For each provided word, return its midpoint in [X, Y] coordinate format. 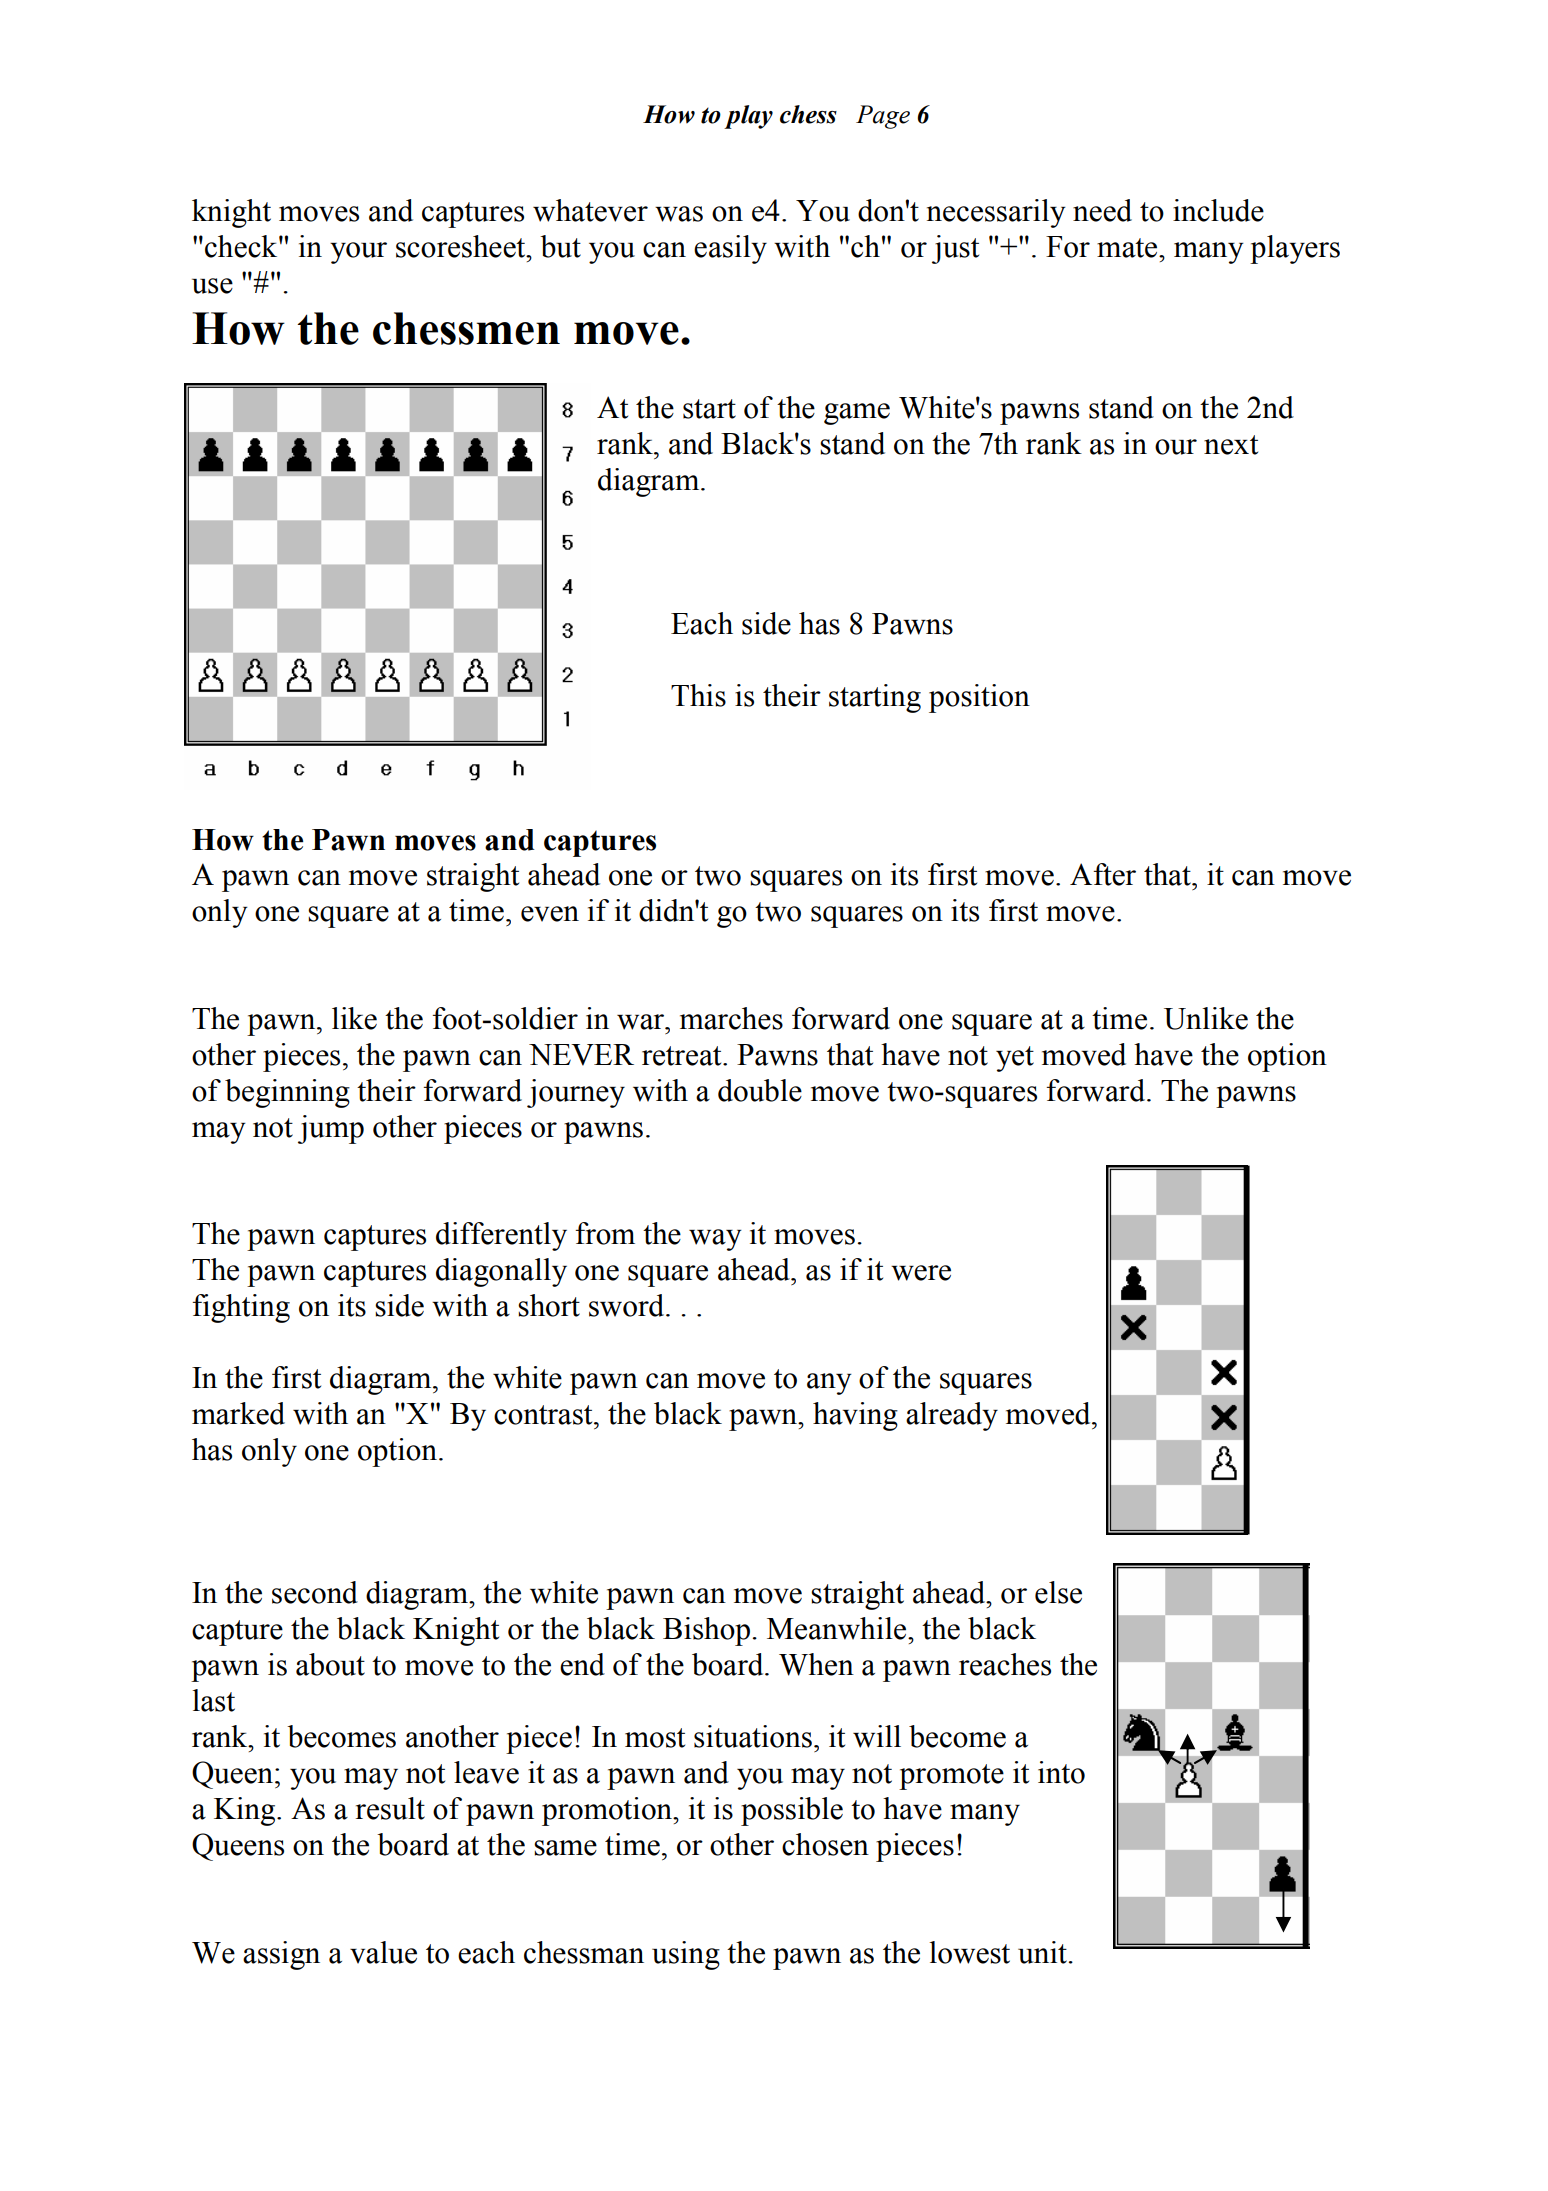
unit [1042, 1952]
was [679, 214]
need [1102, 210]
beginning [287, 1093]
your [358, 253]
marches [731, 1018]
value [383, 1952]
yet [1015, 1059]
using [686, 1955]
